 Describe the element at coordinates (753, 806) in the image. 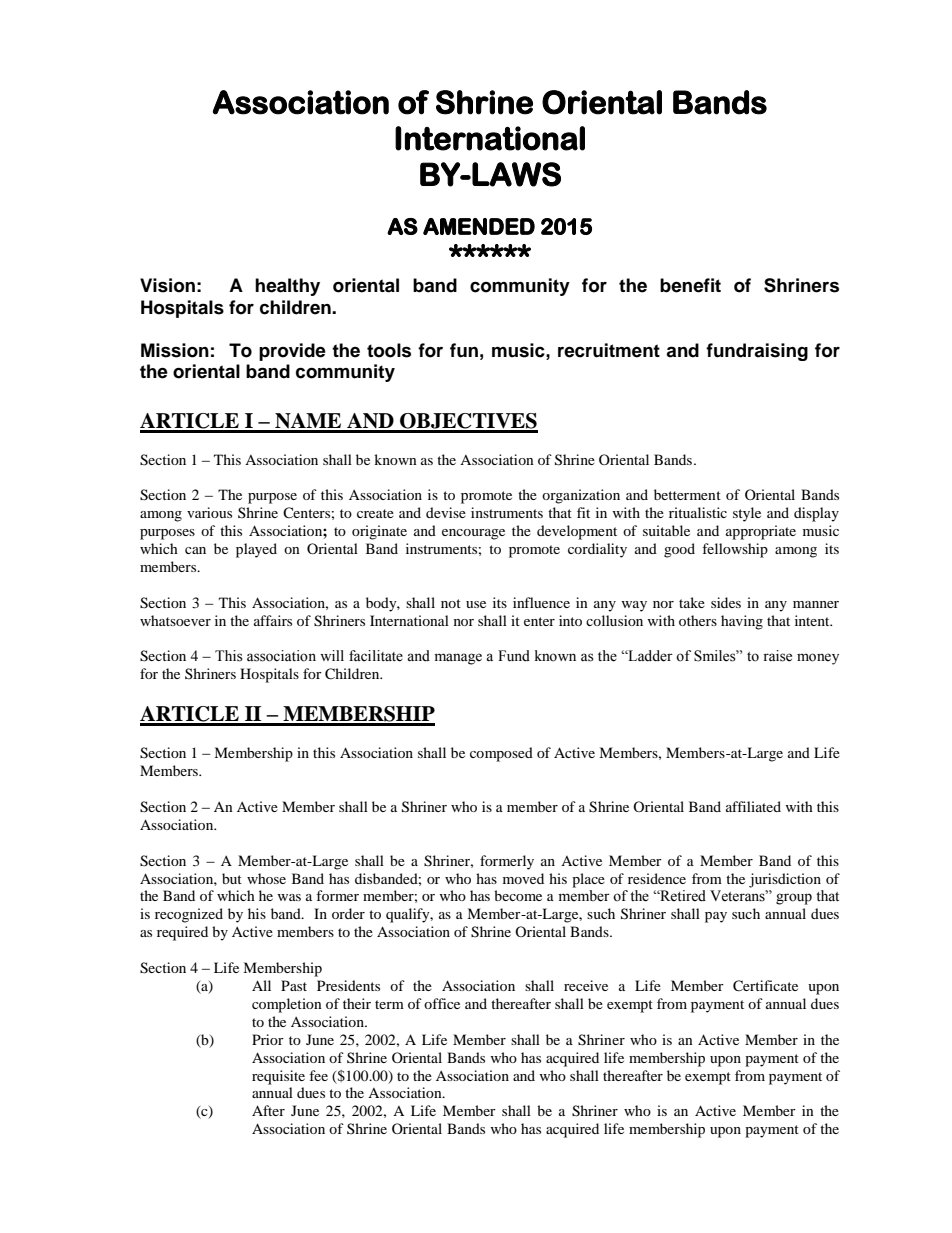

I see `affiliated` at that location.
